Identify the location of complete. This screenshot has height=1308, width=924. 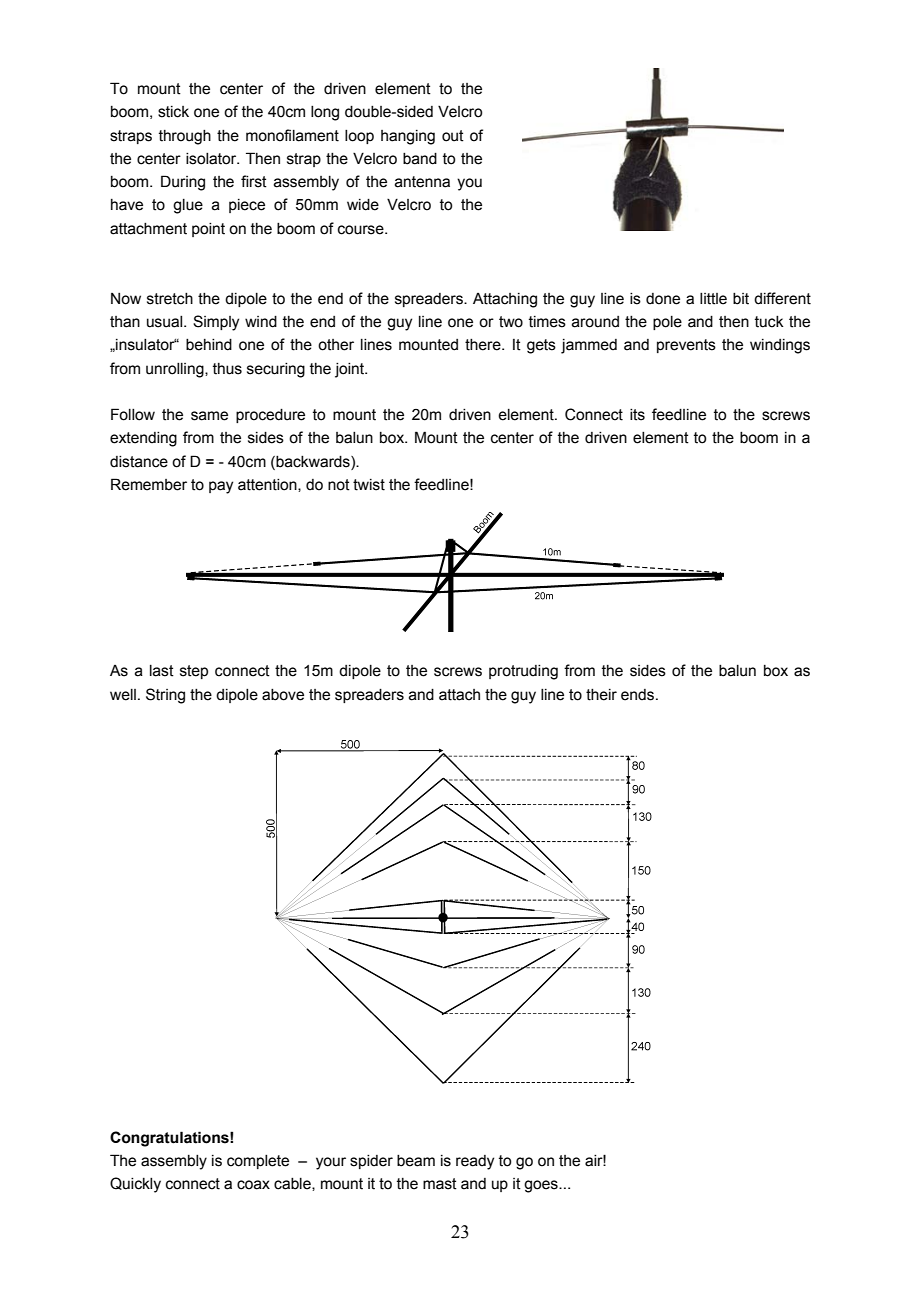
(258, 1162).
